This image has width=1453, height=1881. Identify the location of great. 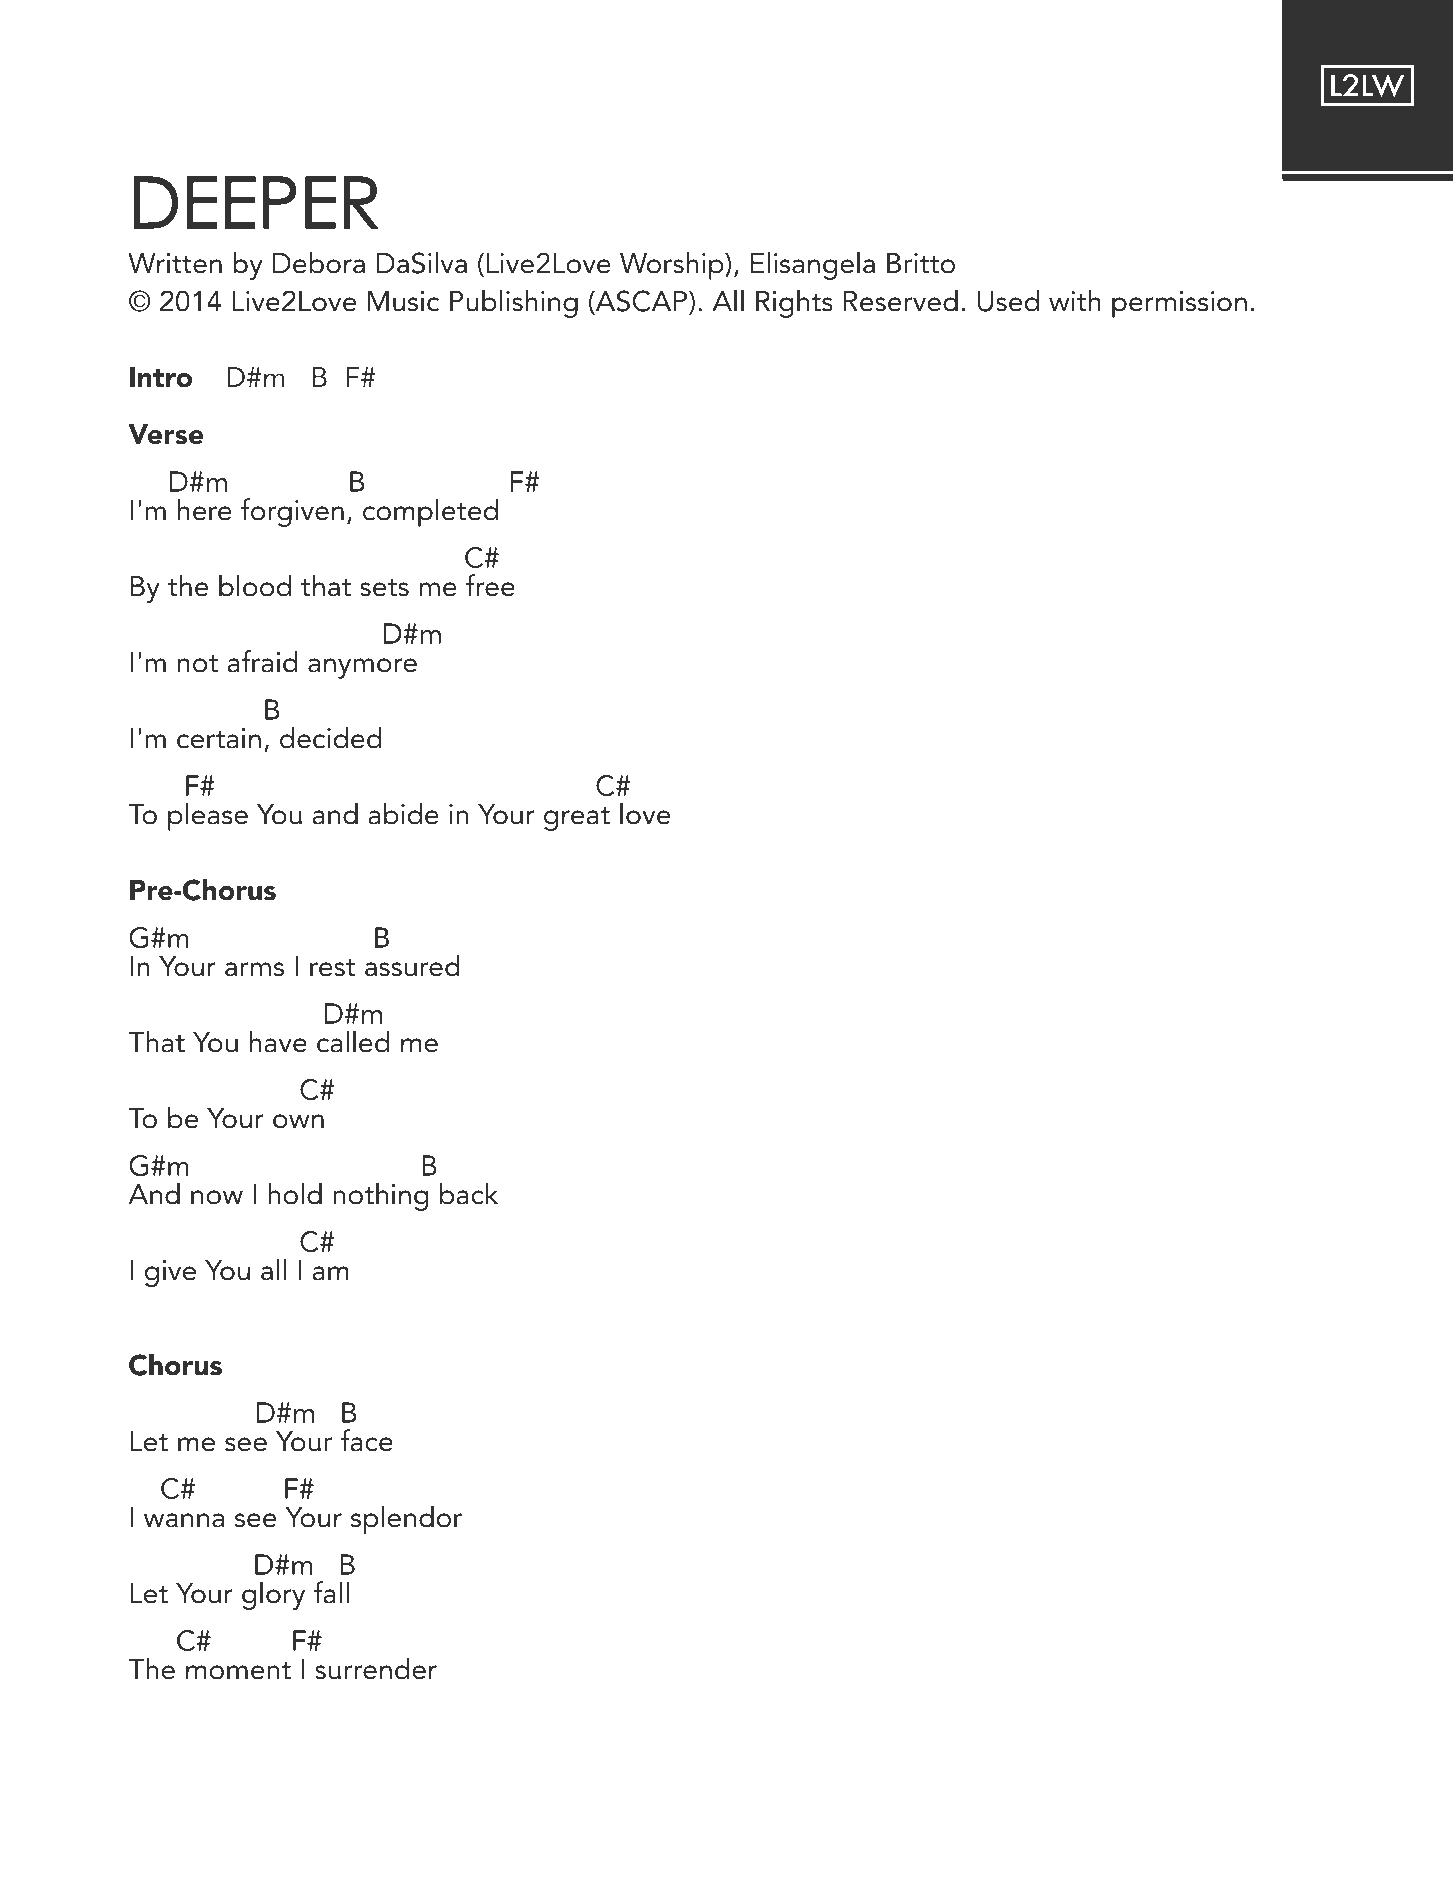
(577, 819).
